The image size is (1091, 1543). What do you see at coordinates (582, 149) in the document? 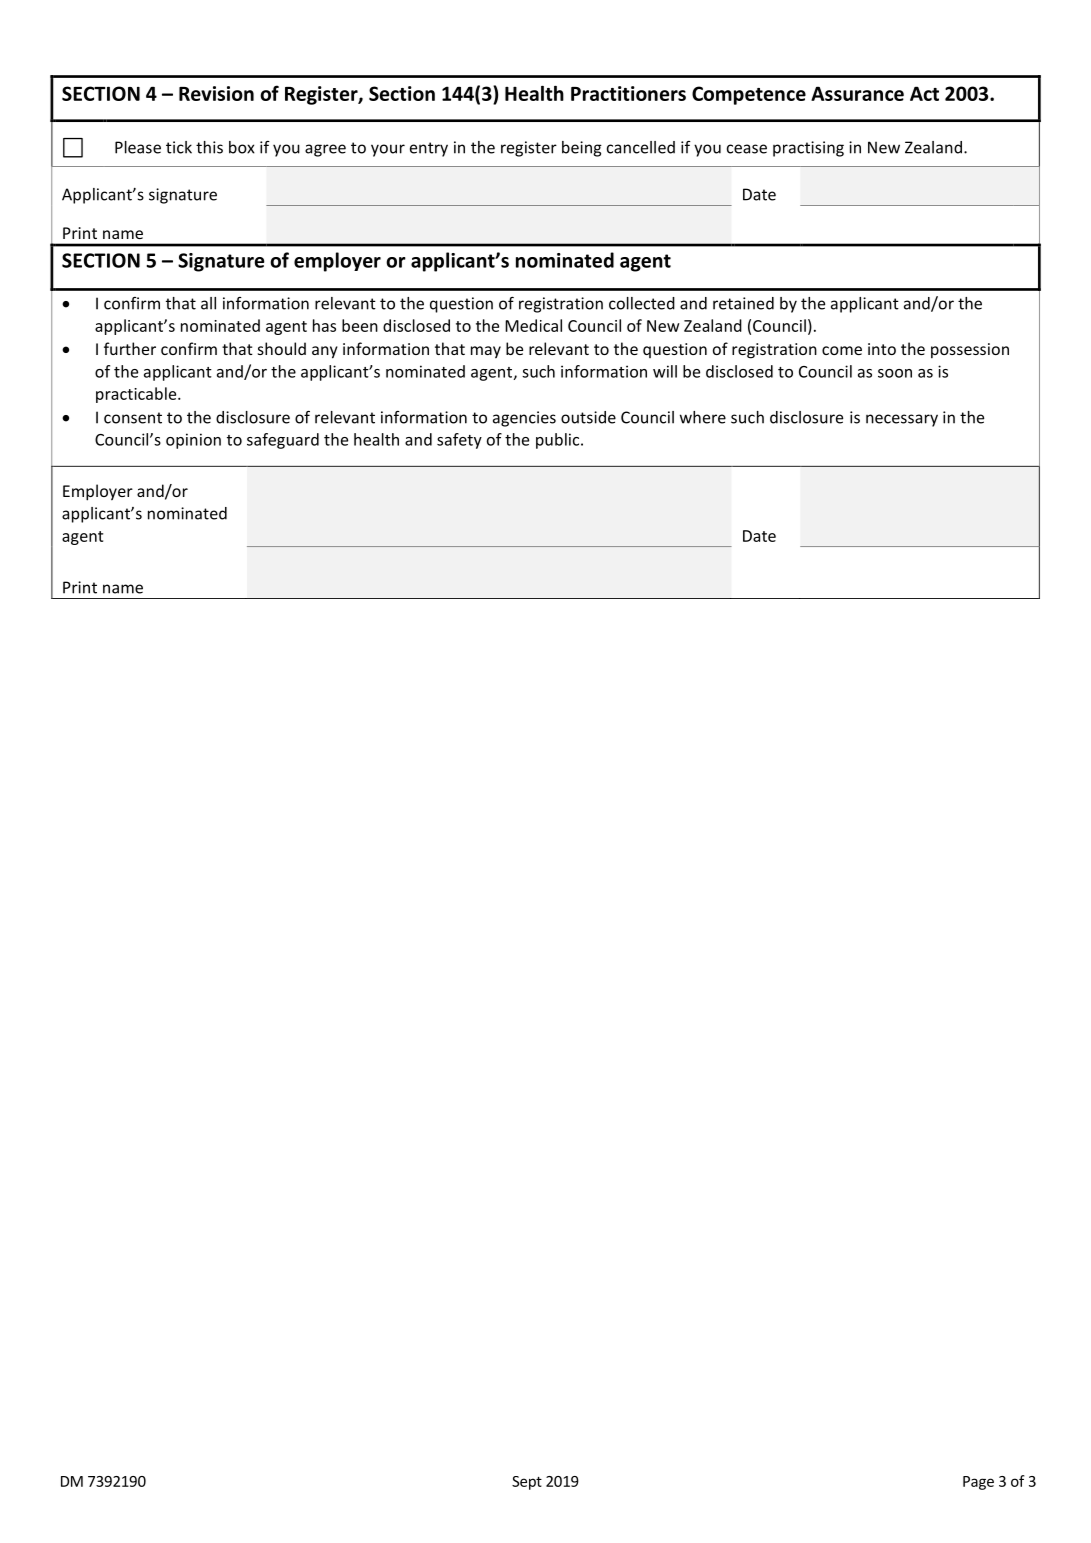
I see `being` at bounding box center [582, 149].
